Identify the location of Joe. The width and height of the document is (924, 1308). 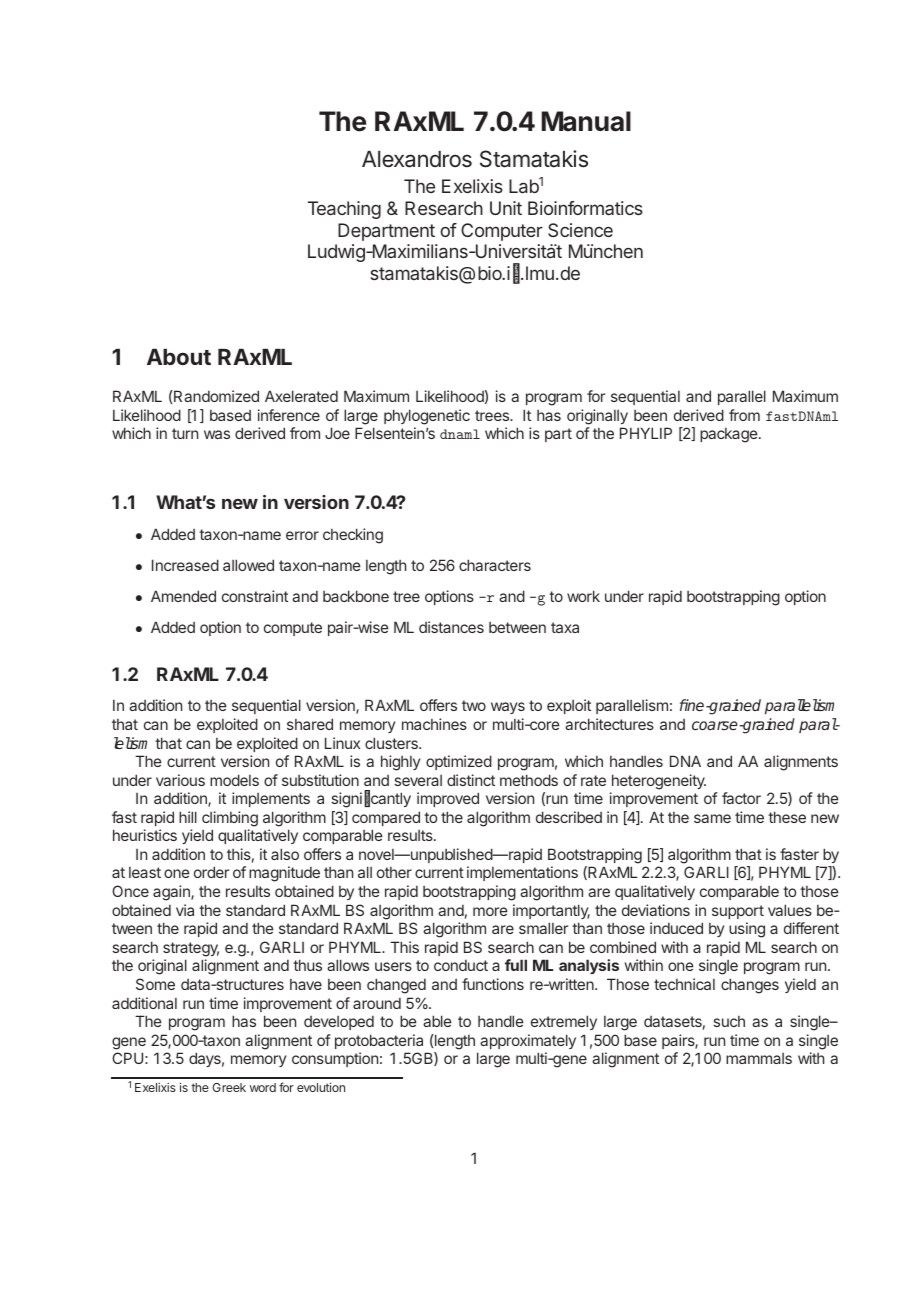
(337, 433).
